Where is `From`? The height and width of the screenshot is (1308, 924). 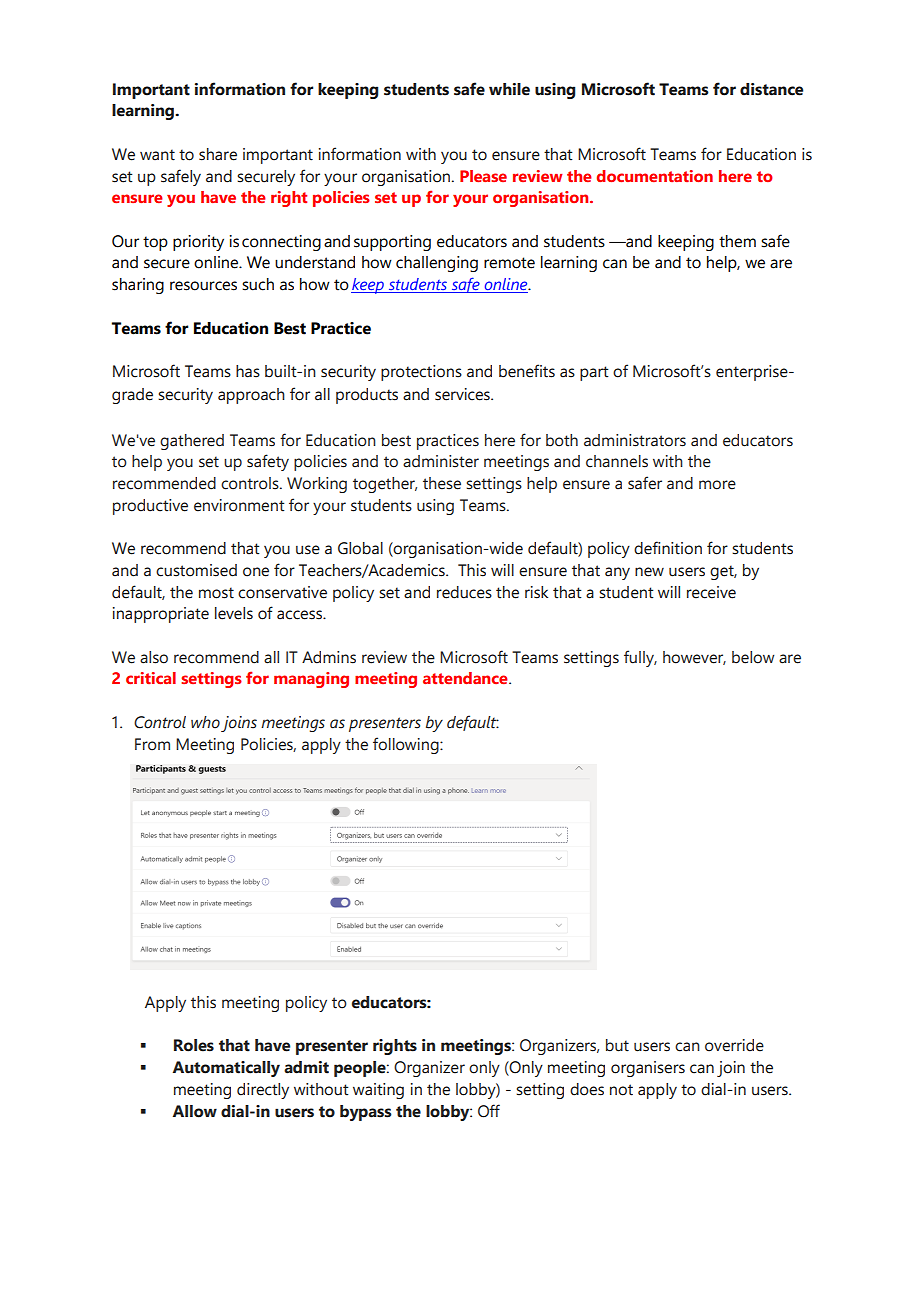 From is located at coordinates (152, 744).
